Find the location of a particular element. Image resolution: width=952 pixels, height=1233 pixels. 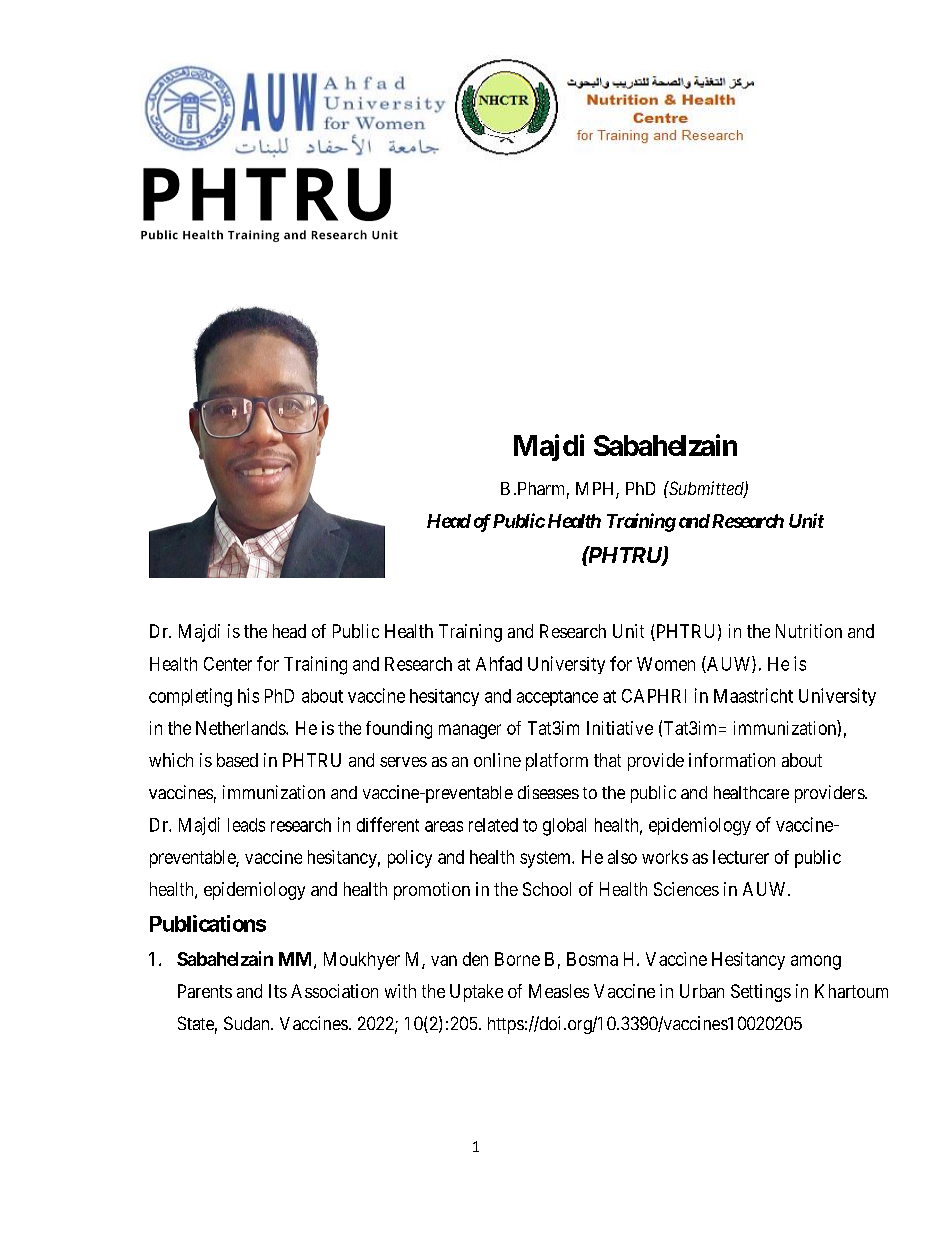

Women is located at coordinates (666, 664).
